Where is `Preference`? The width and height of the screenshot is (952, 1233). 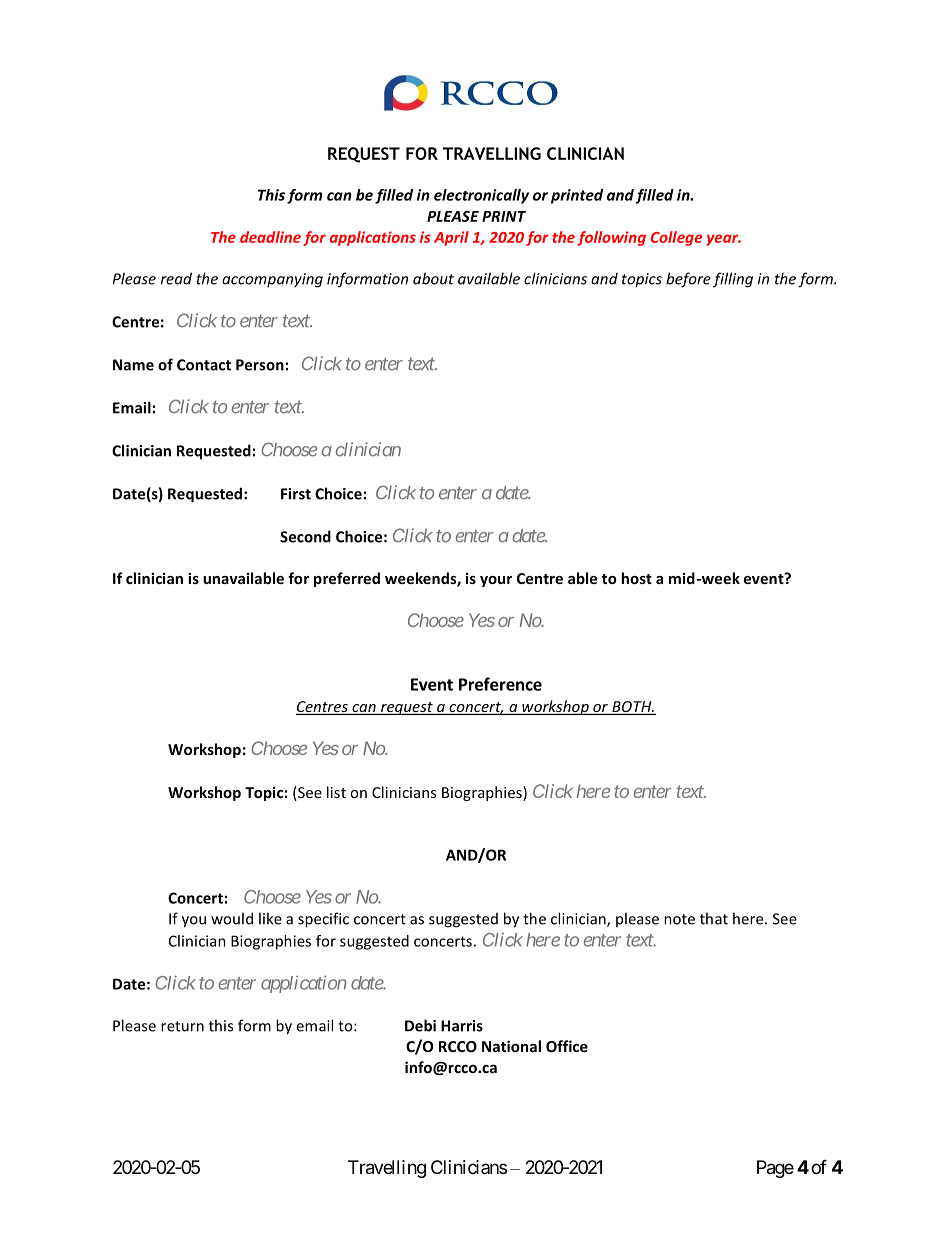
Preference is located at coordinates (500, 684).
